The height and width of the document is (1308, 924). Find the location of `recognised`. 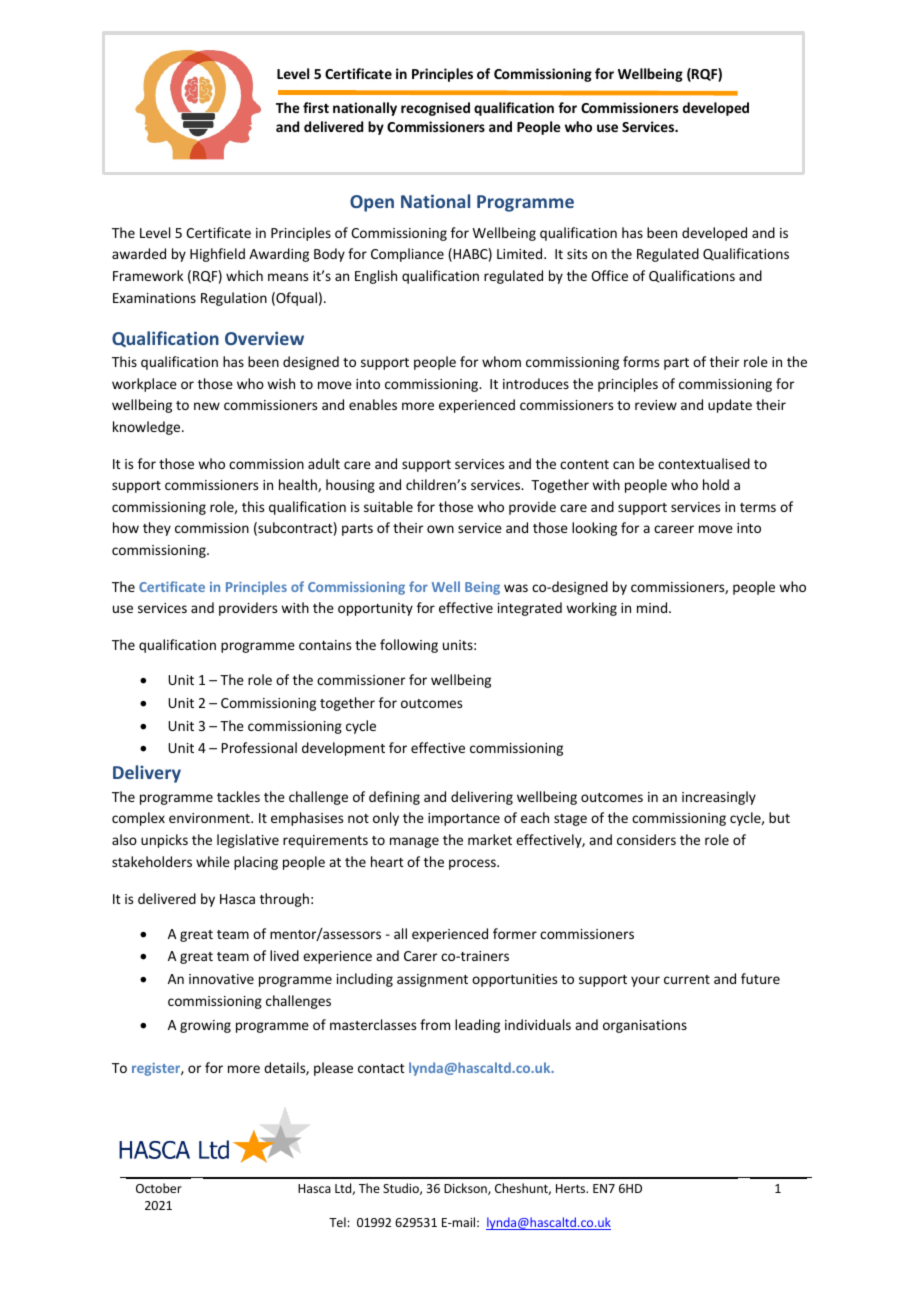

recognised is located at coordinates (435, 109).
